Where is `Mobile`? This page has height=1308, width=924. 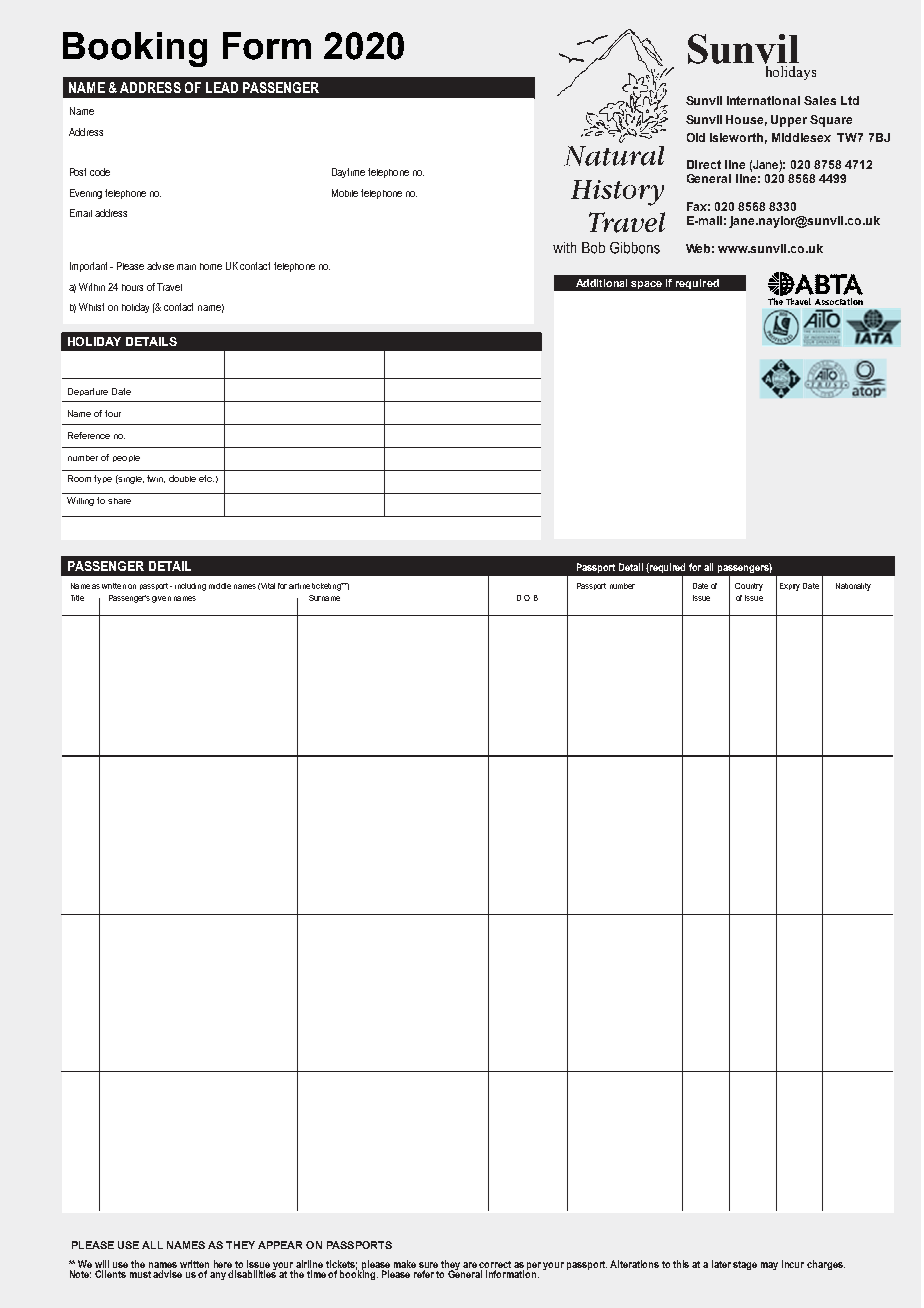 Mobile is located at coordinates (345, 193).
